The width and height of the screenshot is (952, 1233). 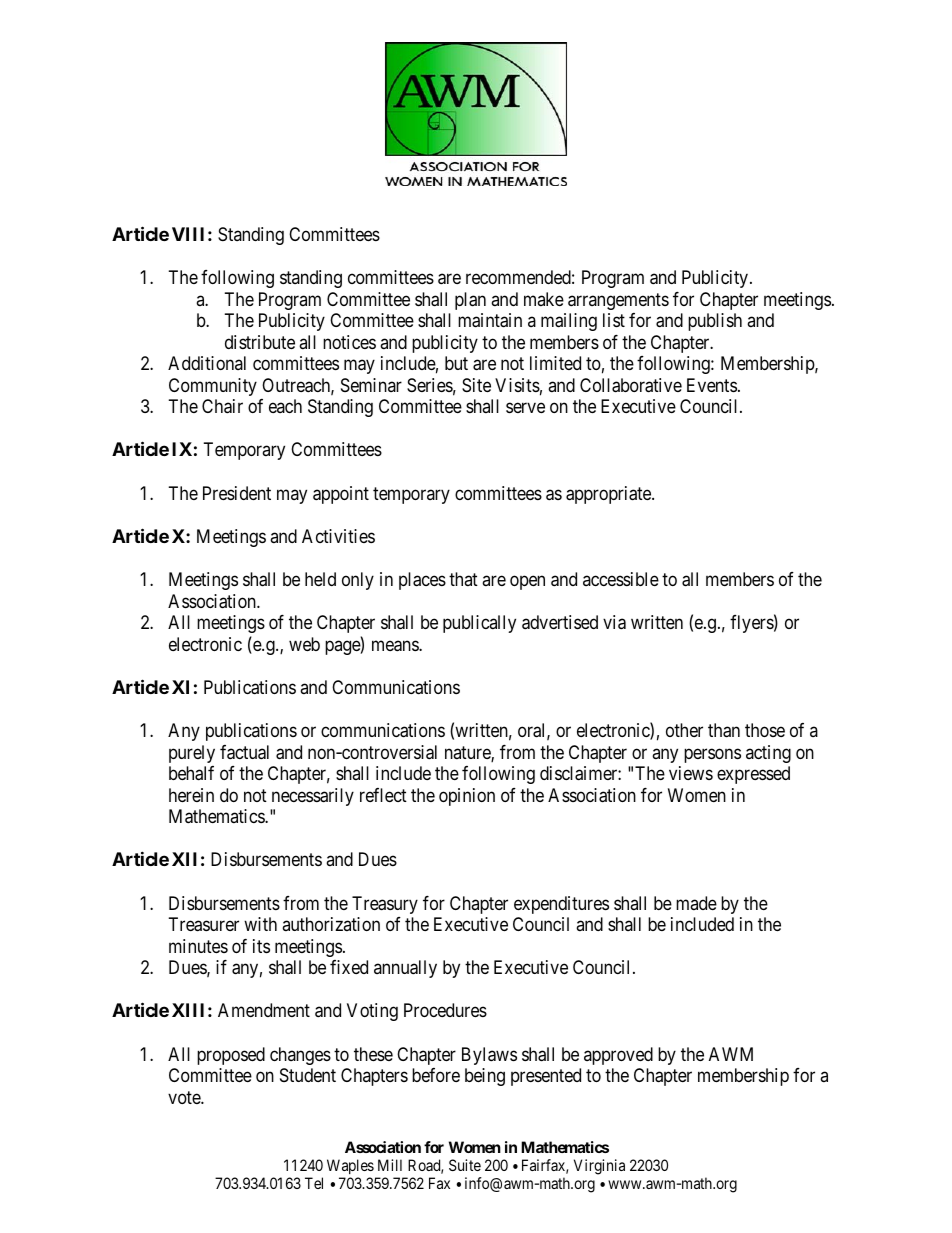 What do you see at coordinates (490, 320) in the screenshot?
I see `maintain` at bounding box center [490, 320].
